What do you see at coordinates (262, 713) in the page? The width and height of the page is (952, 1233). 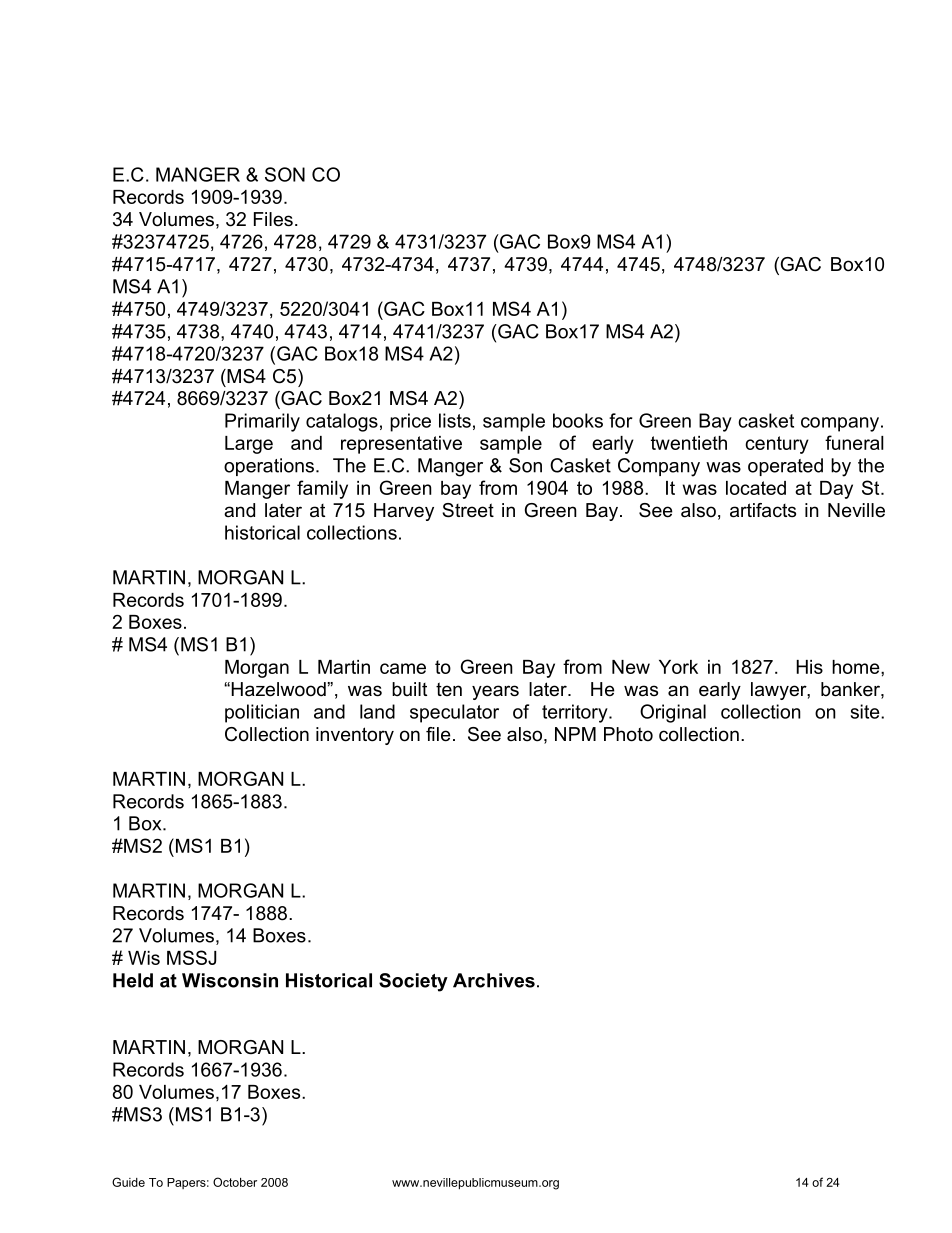 I see `politician` at bounding box center [262, 713].
